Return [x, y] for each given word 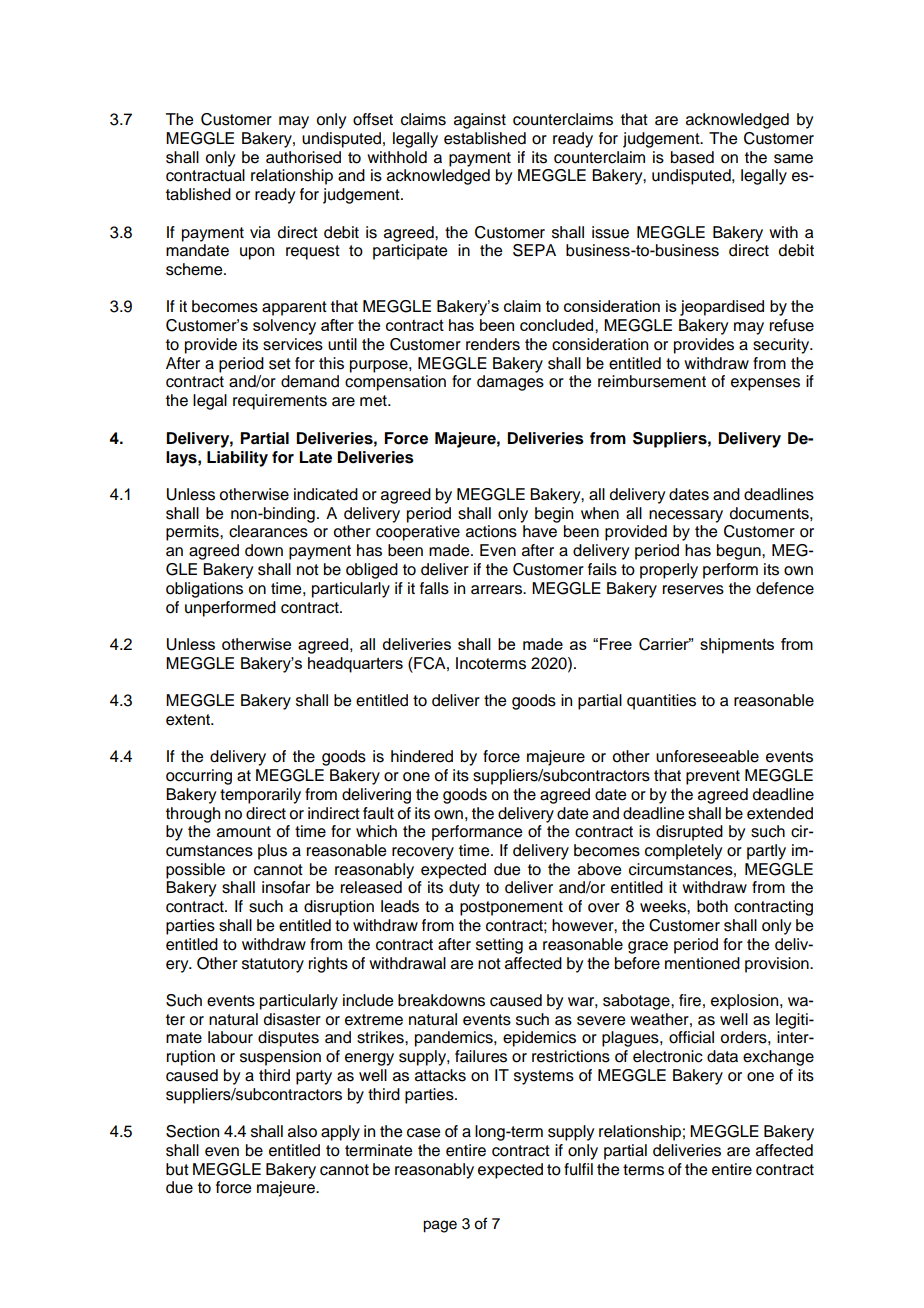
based [692, 157]
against [480, 121]
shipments [737, 646]
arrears [497, 590]
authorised [303, 157]
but [177, 1169]
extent [189, 720]
